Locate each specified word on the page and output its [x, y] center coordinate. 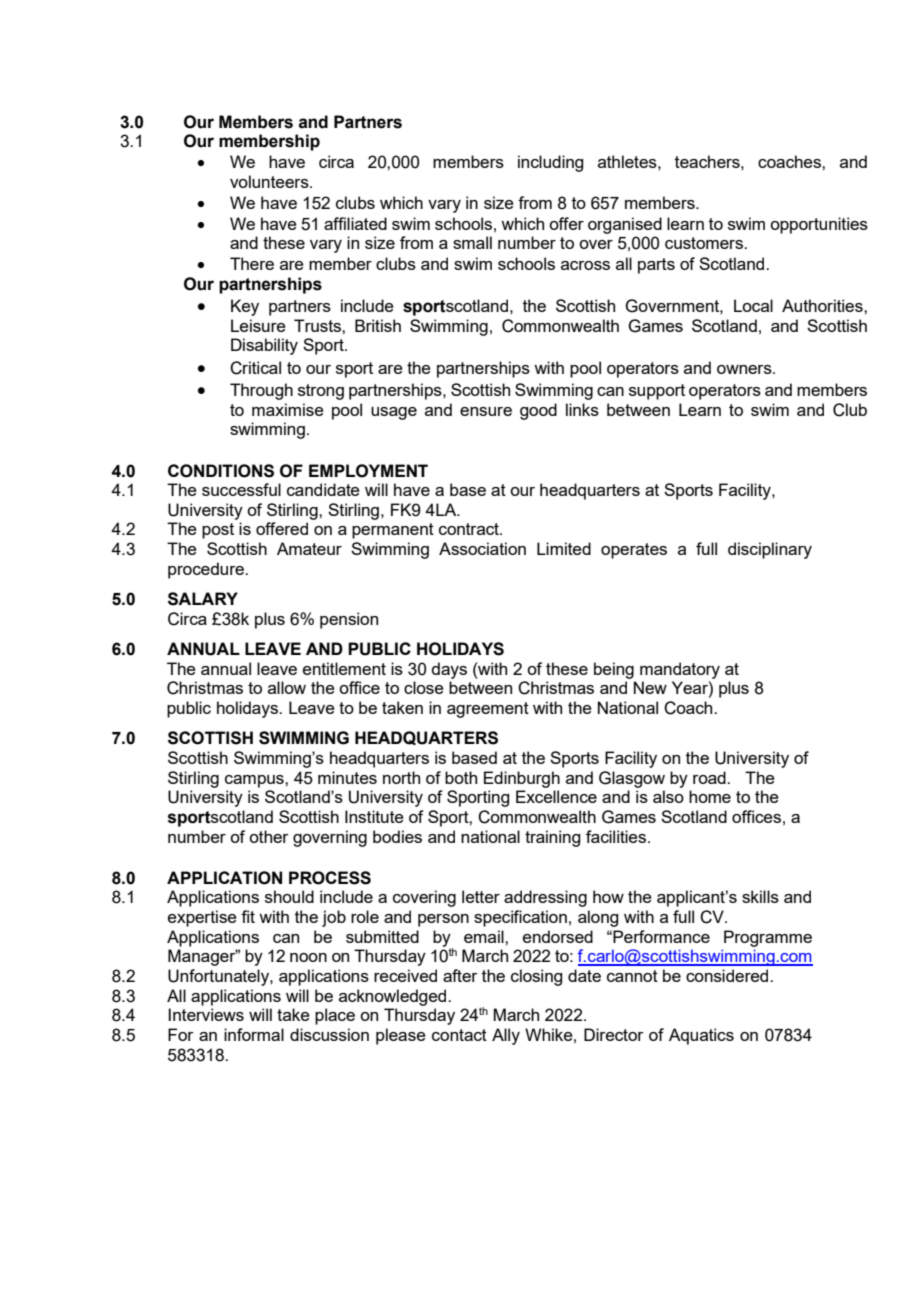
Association [482, 548]
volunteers [270, 181]
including [550, 163]
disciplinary [770, 550]
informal [254, 1034]
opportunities [819, 225]
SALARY [203, 599]
